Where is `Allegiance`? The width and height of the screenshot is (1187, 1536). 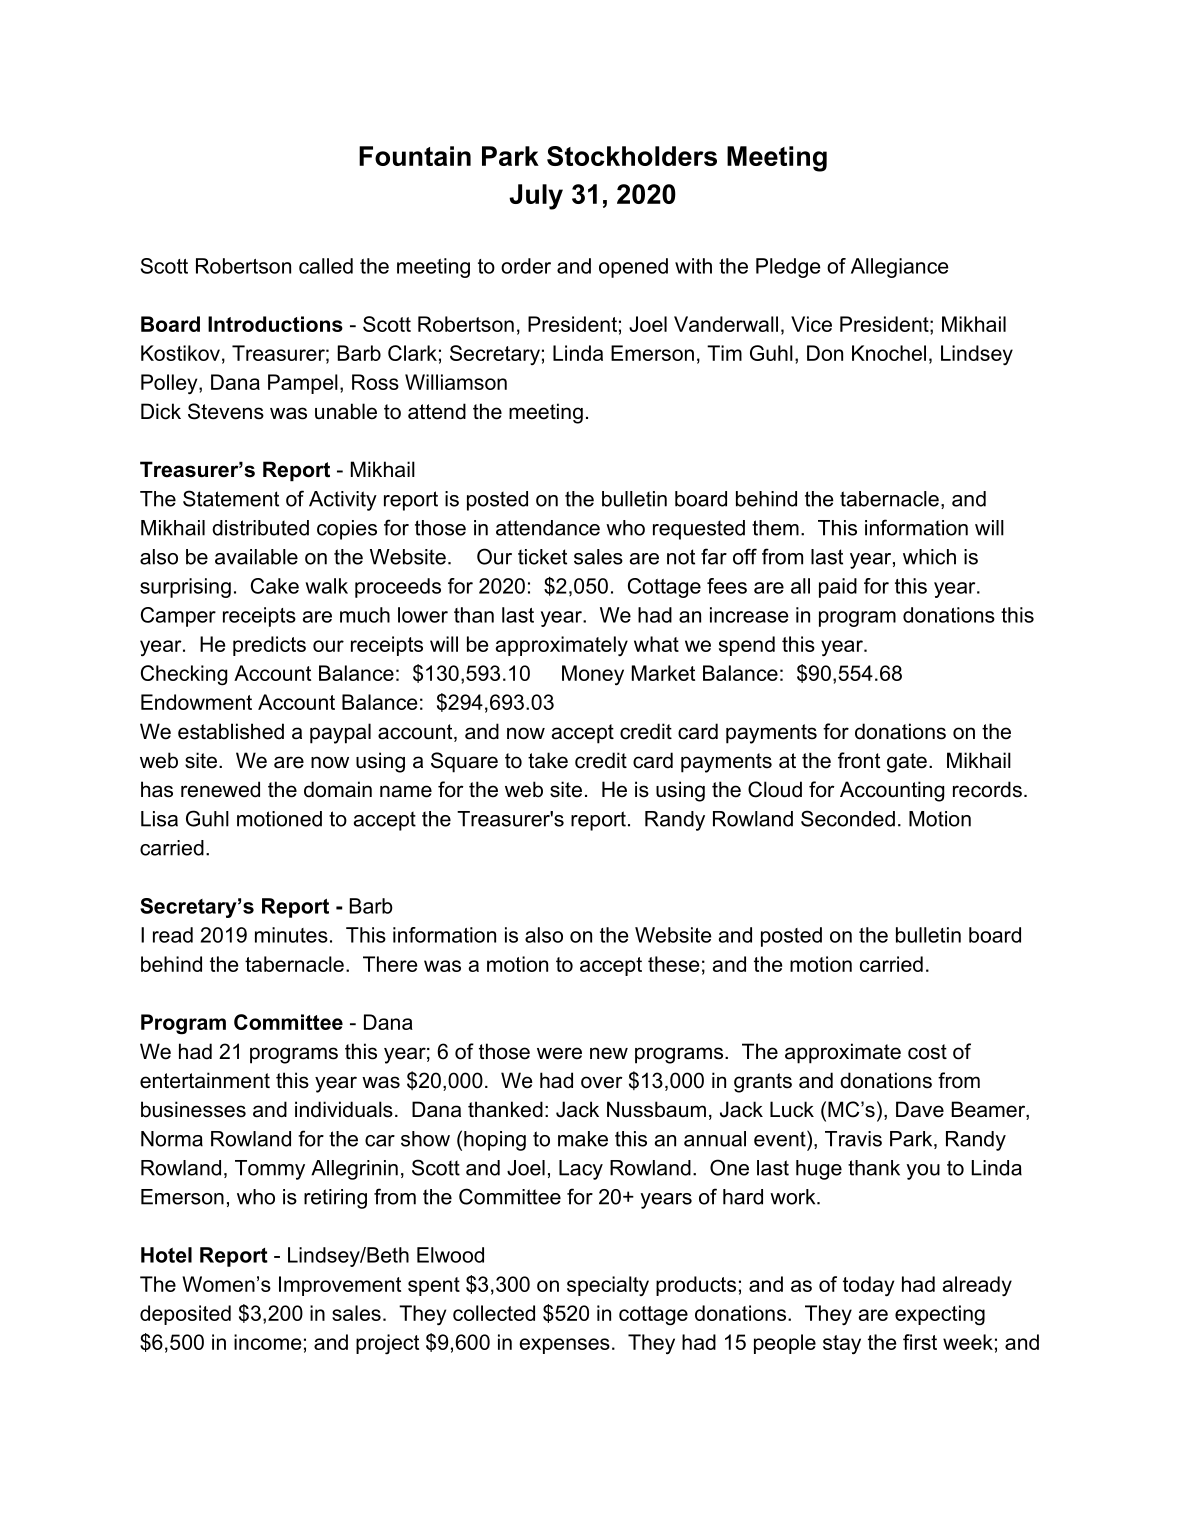 Allegiance is located at coordinates (899, 268).
